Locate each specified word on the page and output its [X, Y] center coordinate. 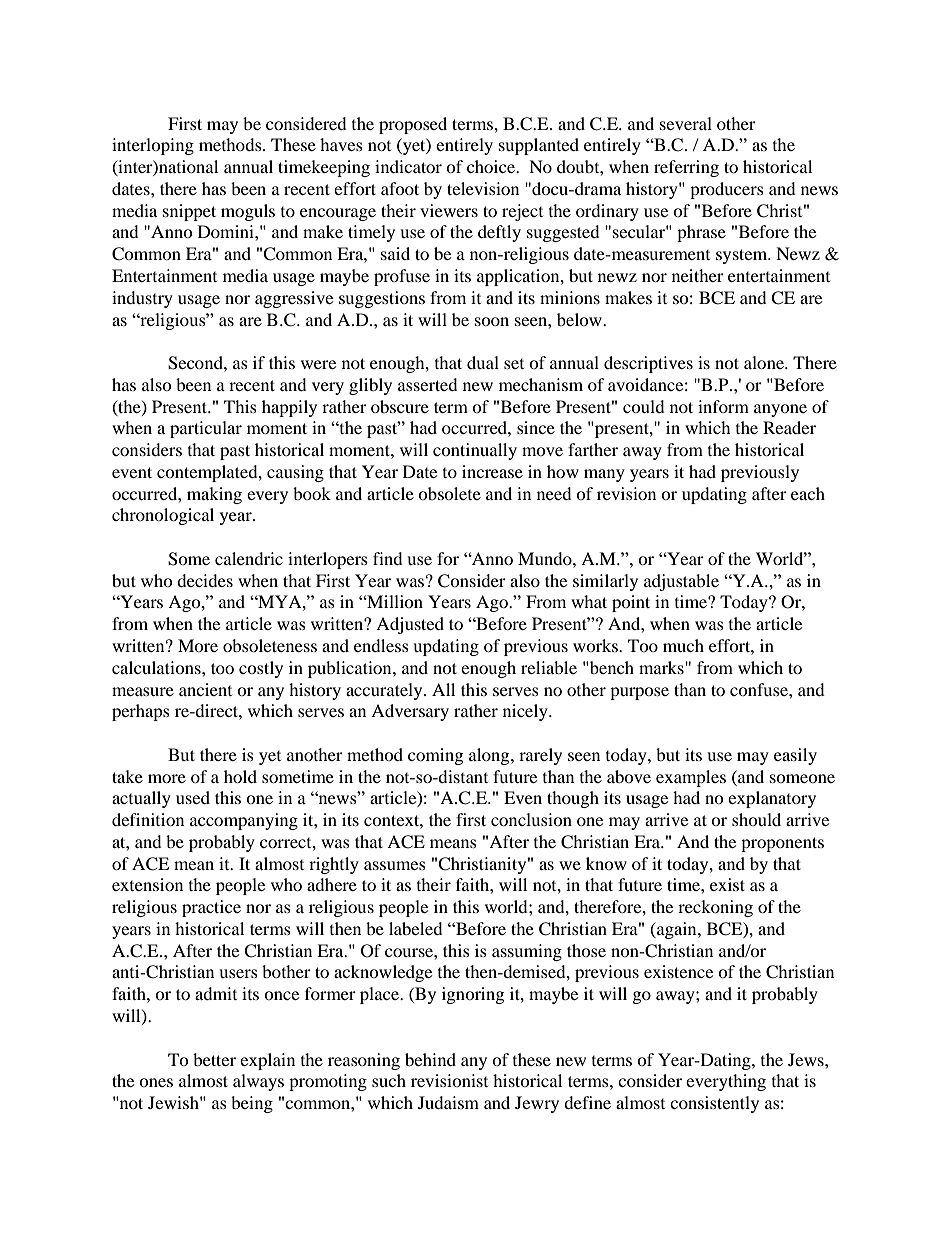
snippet [189, 212]
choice [492, 166]
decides [205, 580]
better [214, 1059]
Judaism [448, 1102]
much [683, 645]
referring [686, 168]
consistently [714, 1104]
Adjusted [410, 625]
